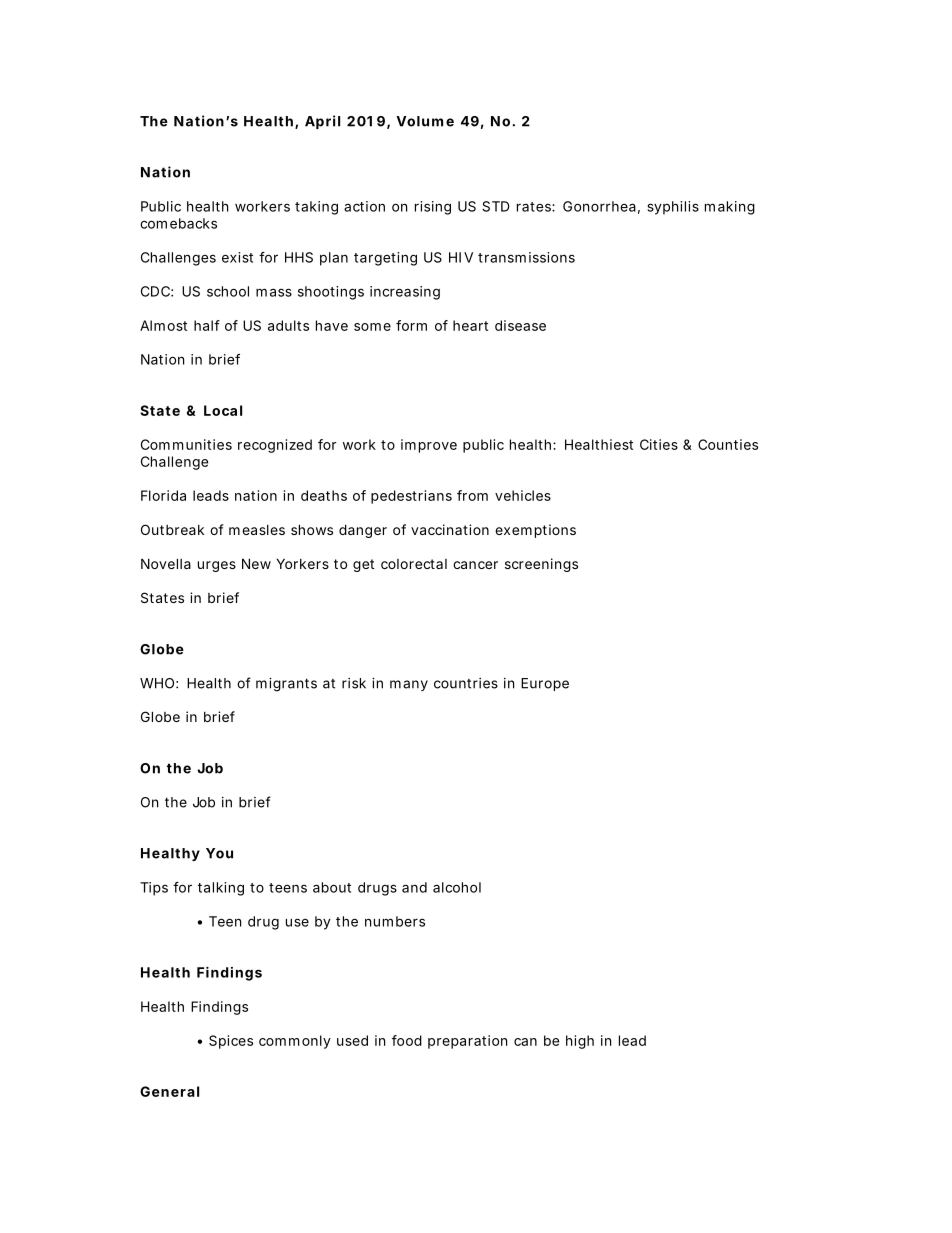 This screenshot has height=1233, width=952. What do you see at coordinates (545, 684) in the screenshot?
I see `Europe` at bounding box center [545, 684].
